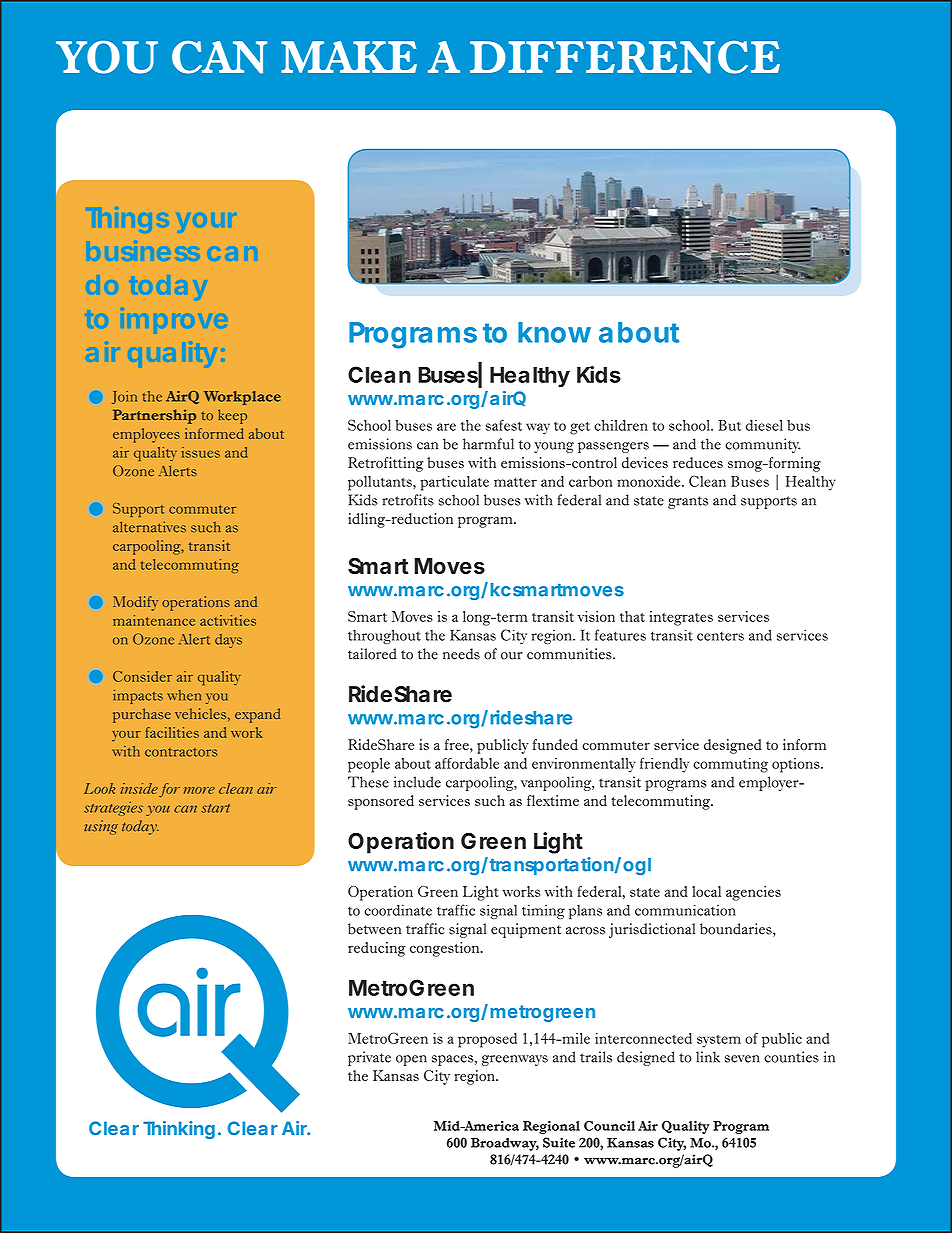 The width and height of the screenshot is (952, 1233). I want to click on open, so click(411, 1060).
